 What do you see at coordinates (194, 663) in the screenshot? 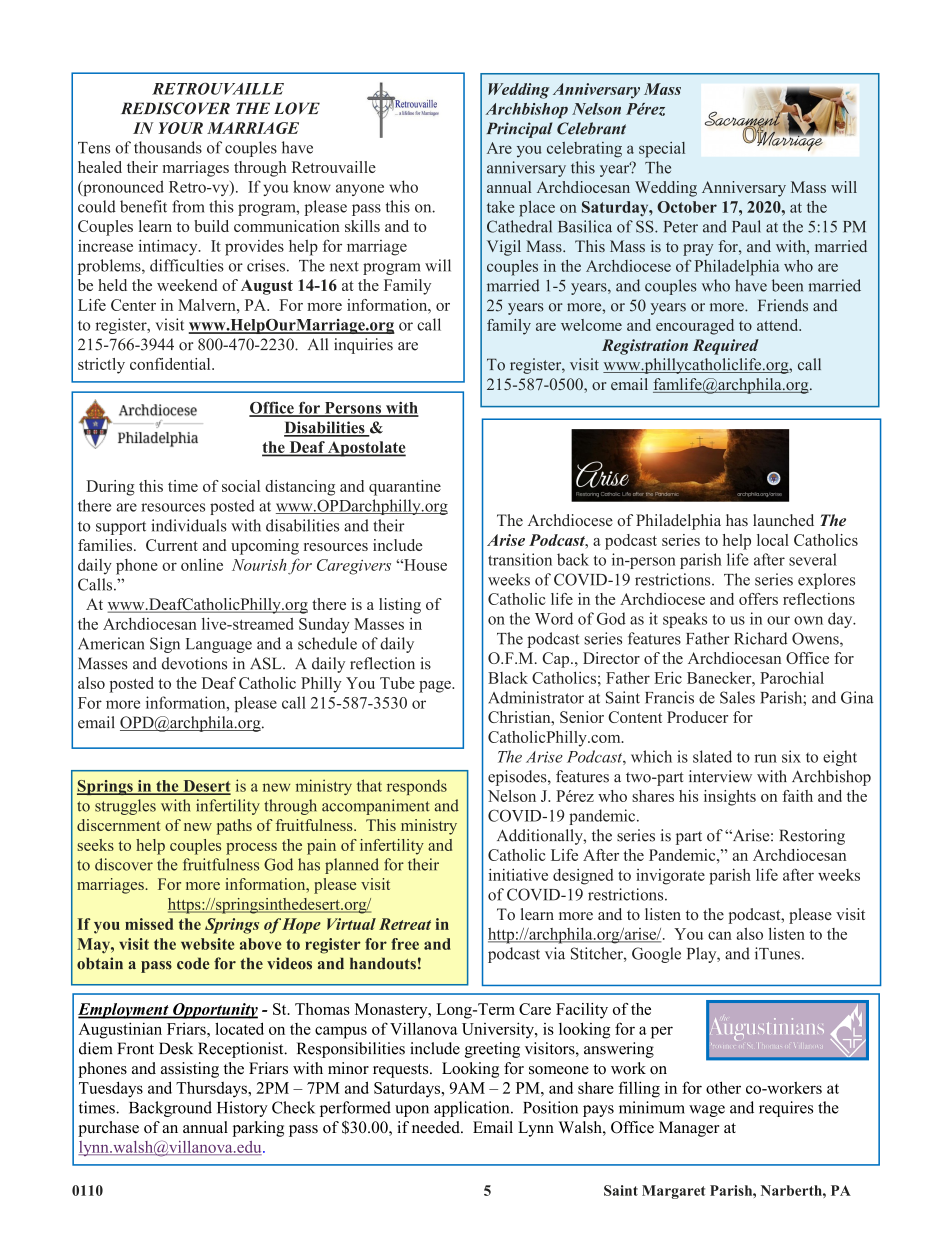
I see `devotions` at bounding box center [194, 663].
